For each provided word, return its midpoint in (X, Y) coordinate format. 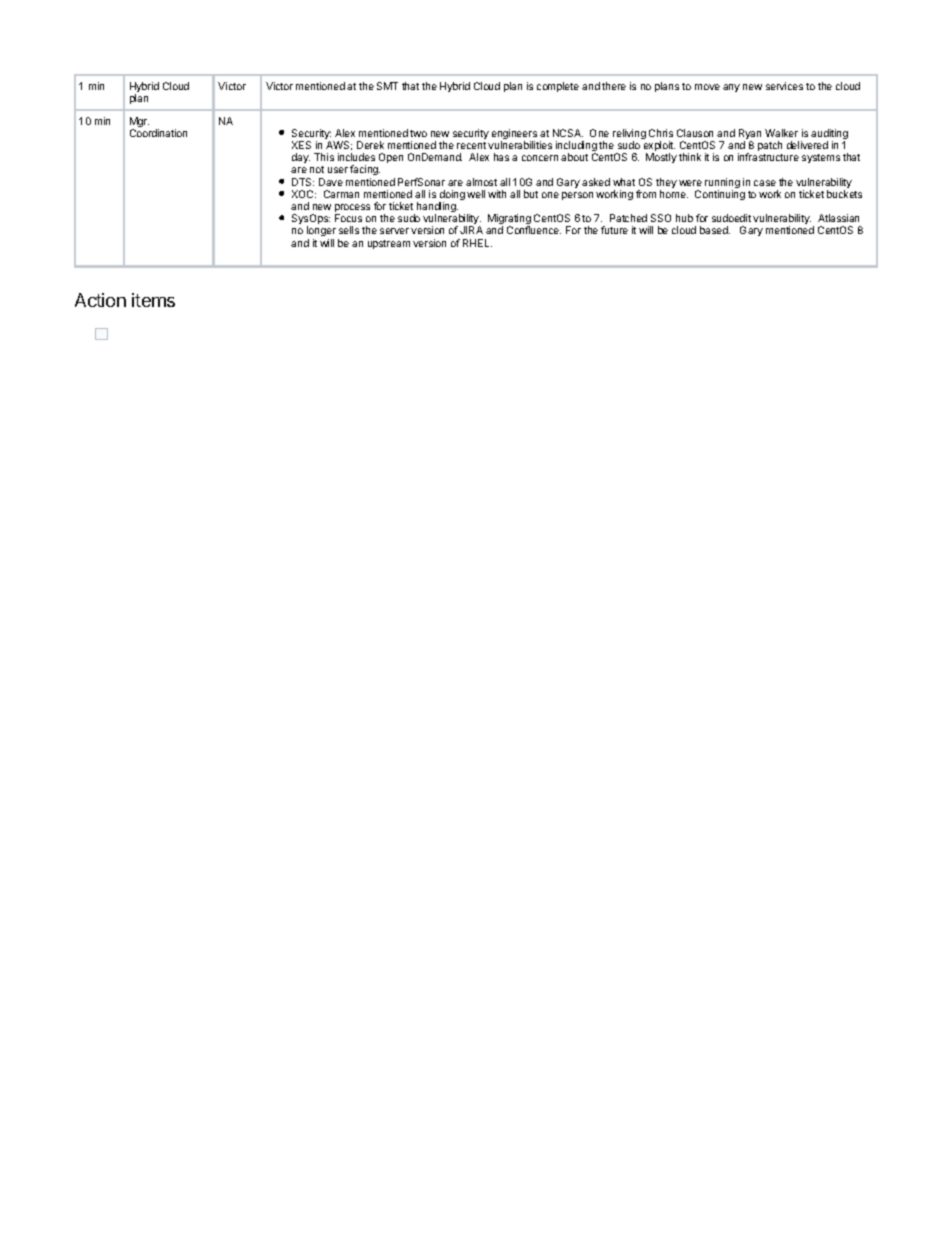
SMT (387, 86)
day (301, 158)
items (153, 300)
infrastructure (768, 157)
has (501, 157)
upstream (389, 244)
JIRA (471, 230)
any (731, 88)
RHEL (477, 243)
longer (321, 233)
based (715, 230)
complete (558, 87)
